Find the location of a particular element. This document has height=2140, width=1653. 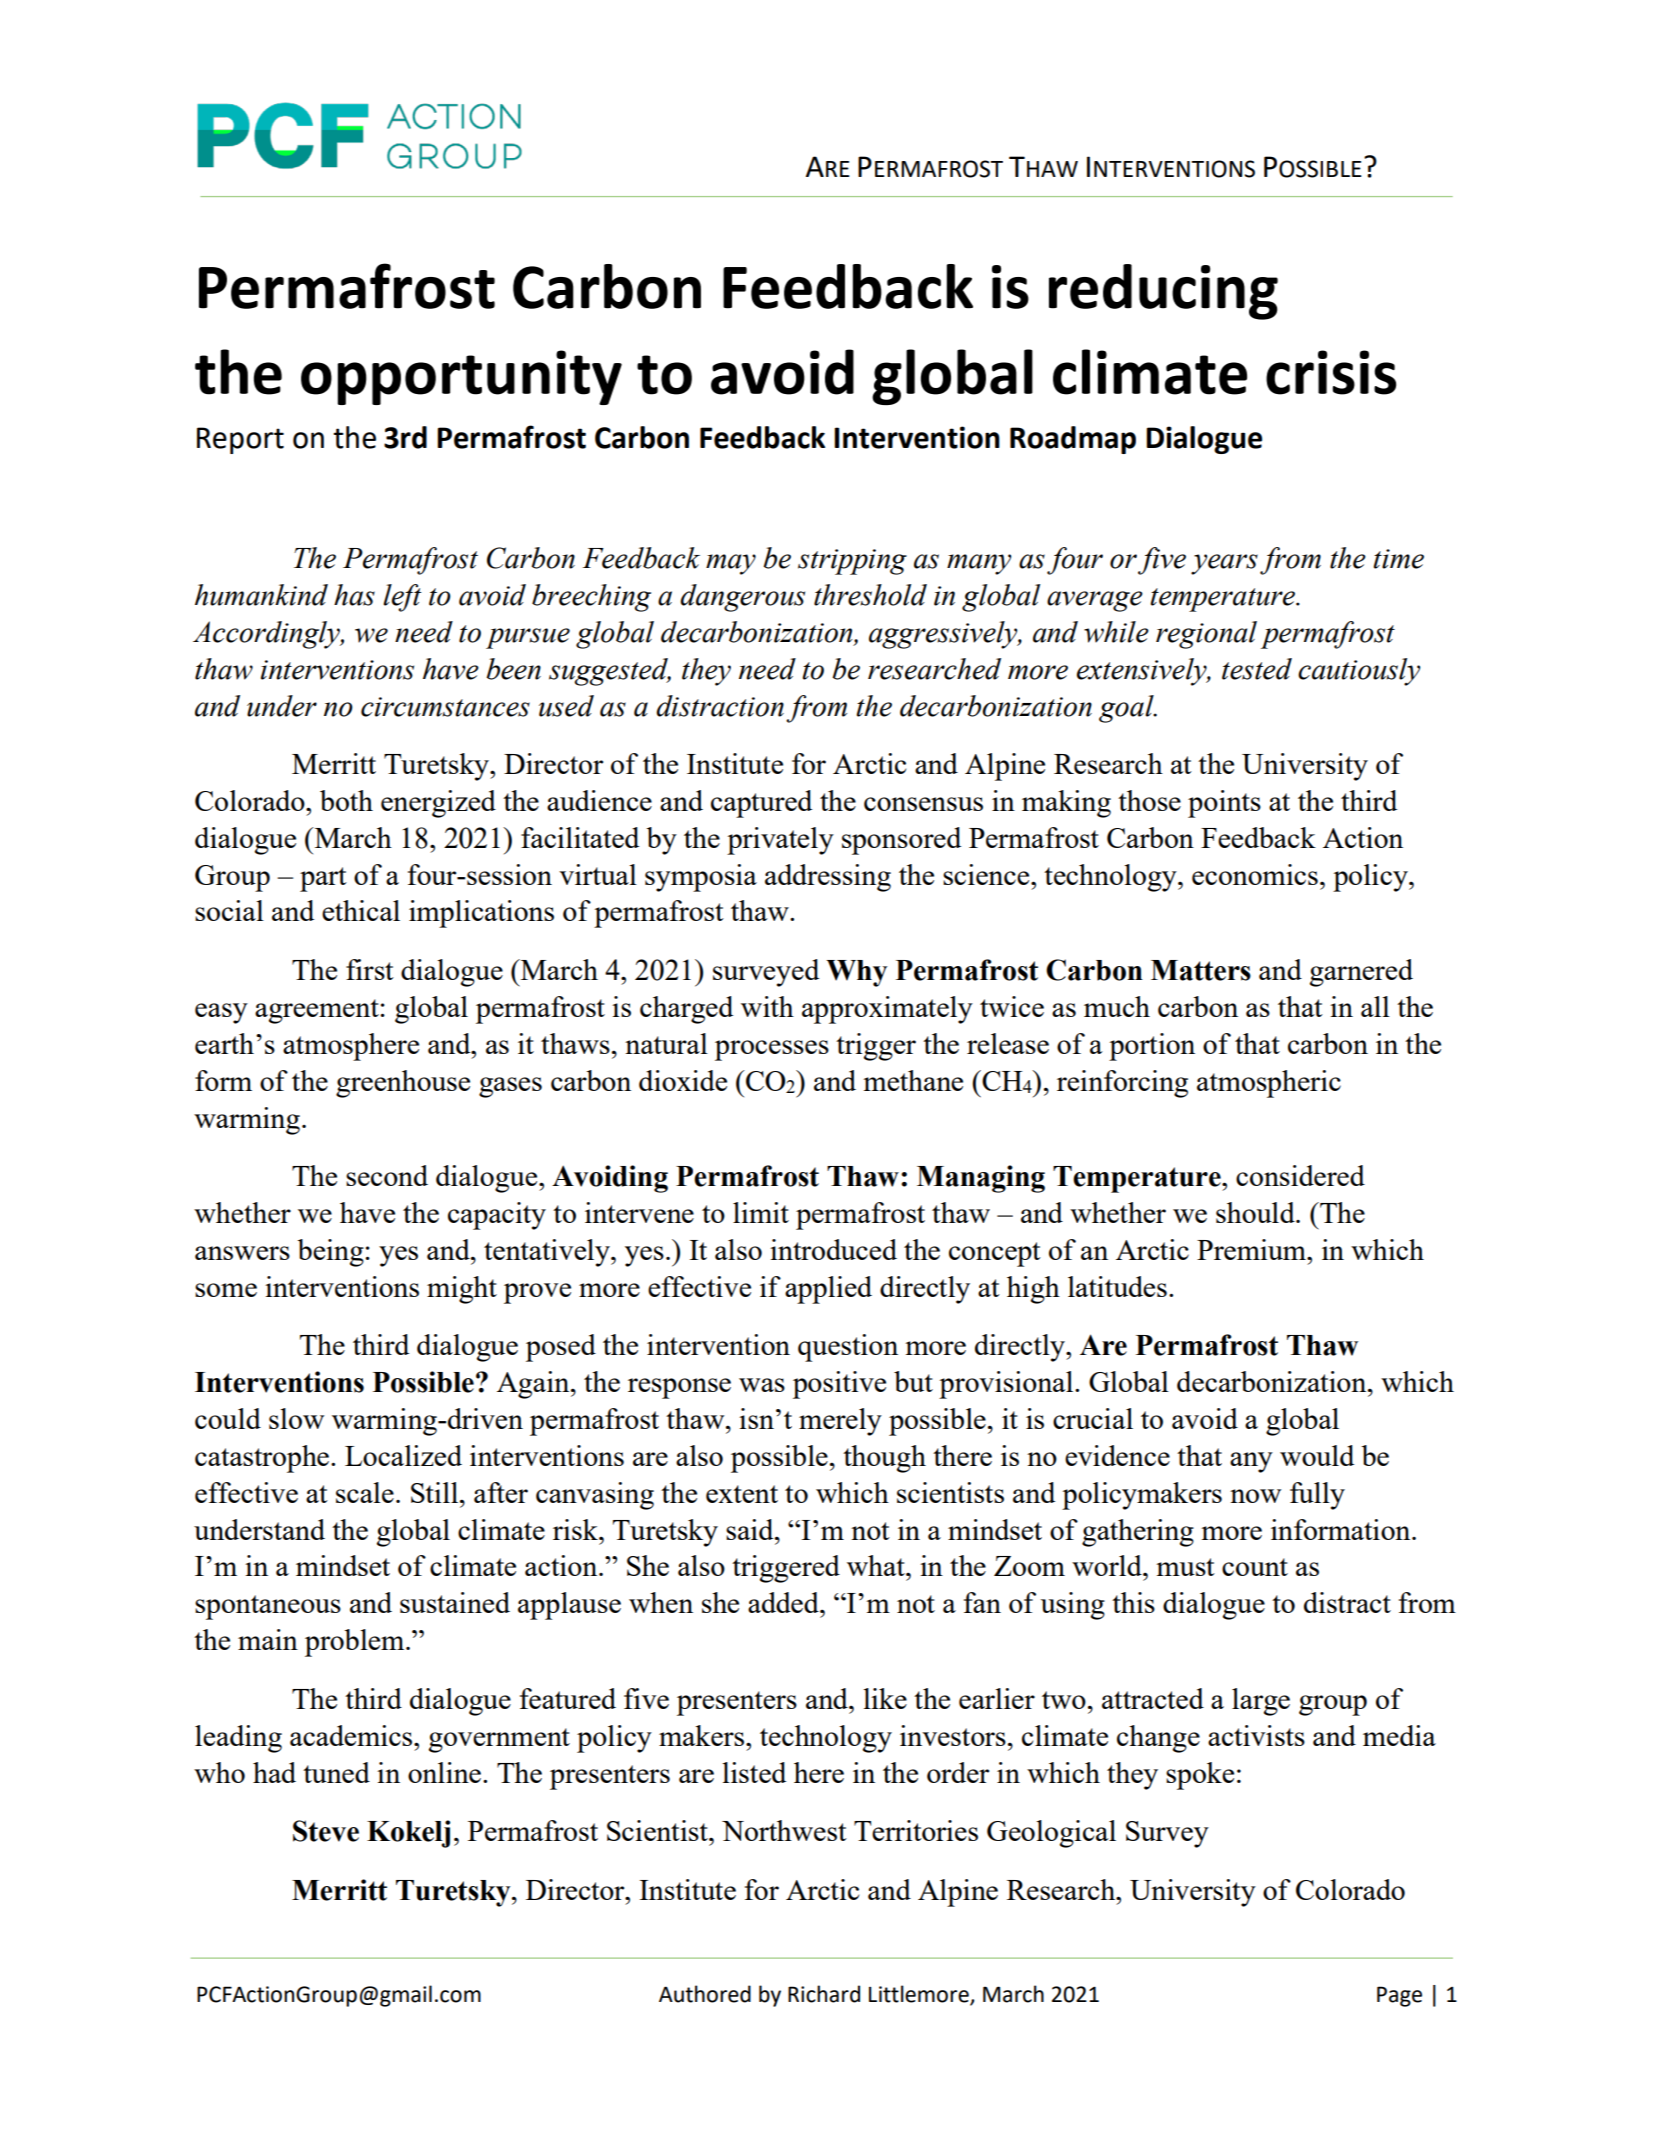

slow is located at coordinates (296, 1418).
